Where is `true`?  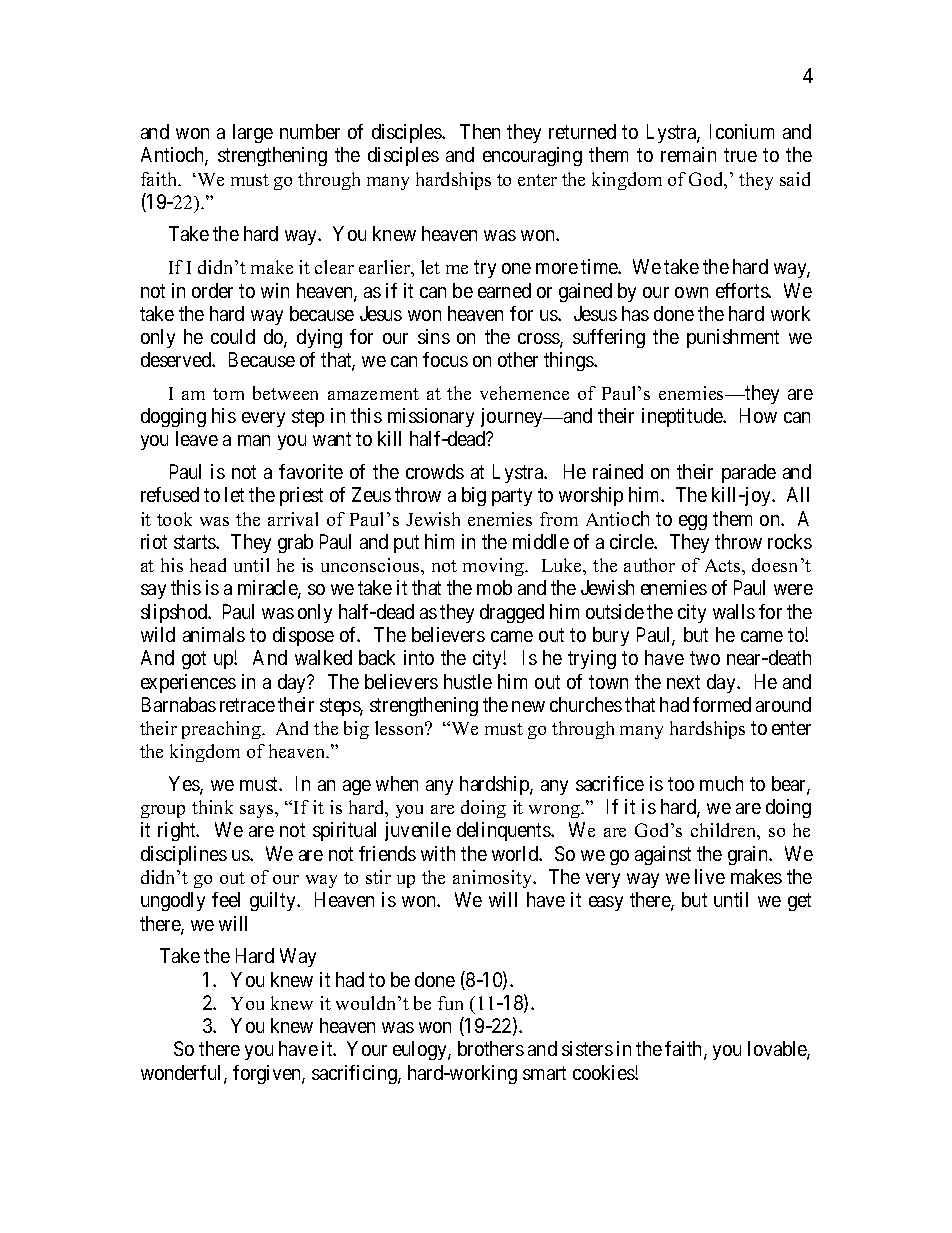
true is located at coordinates (740, 155).
